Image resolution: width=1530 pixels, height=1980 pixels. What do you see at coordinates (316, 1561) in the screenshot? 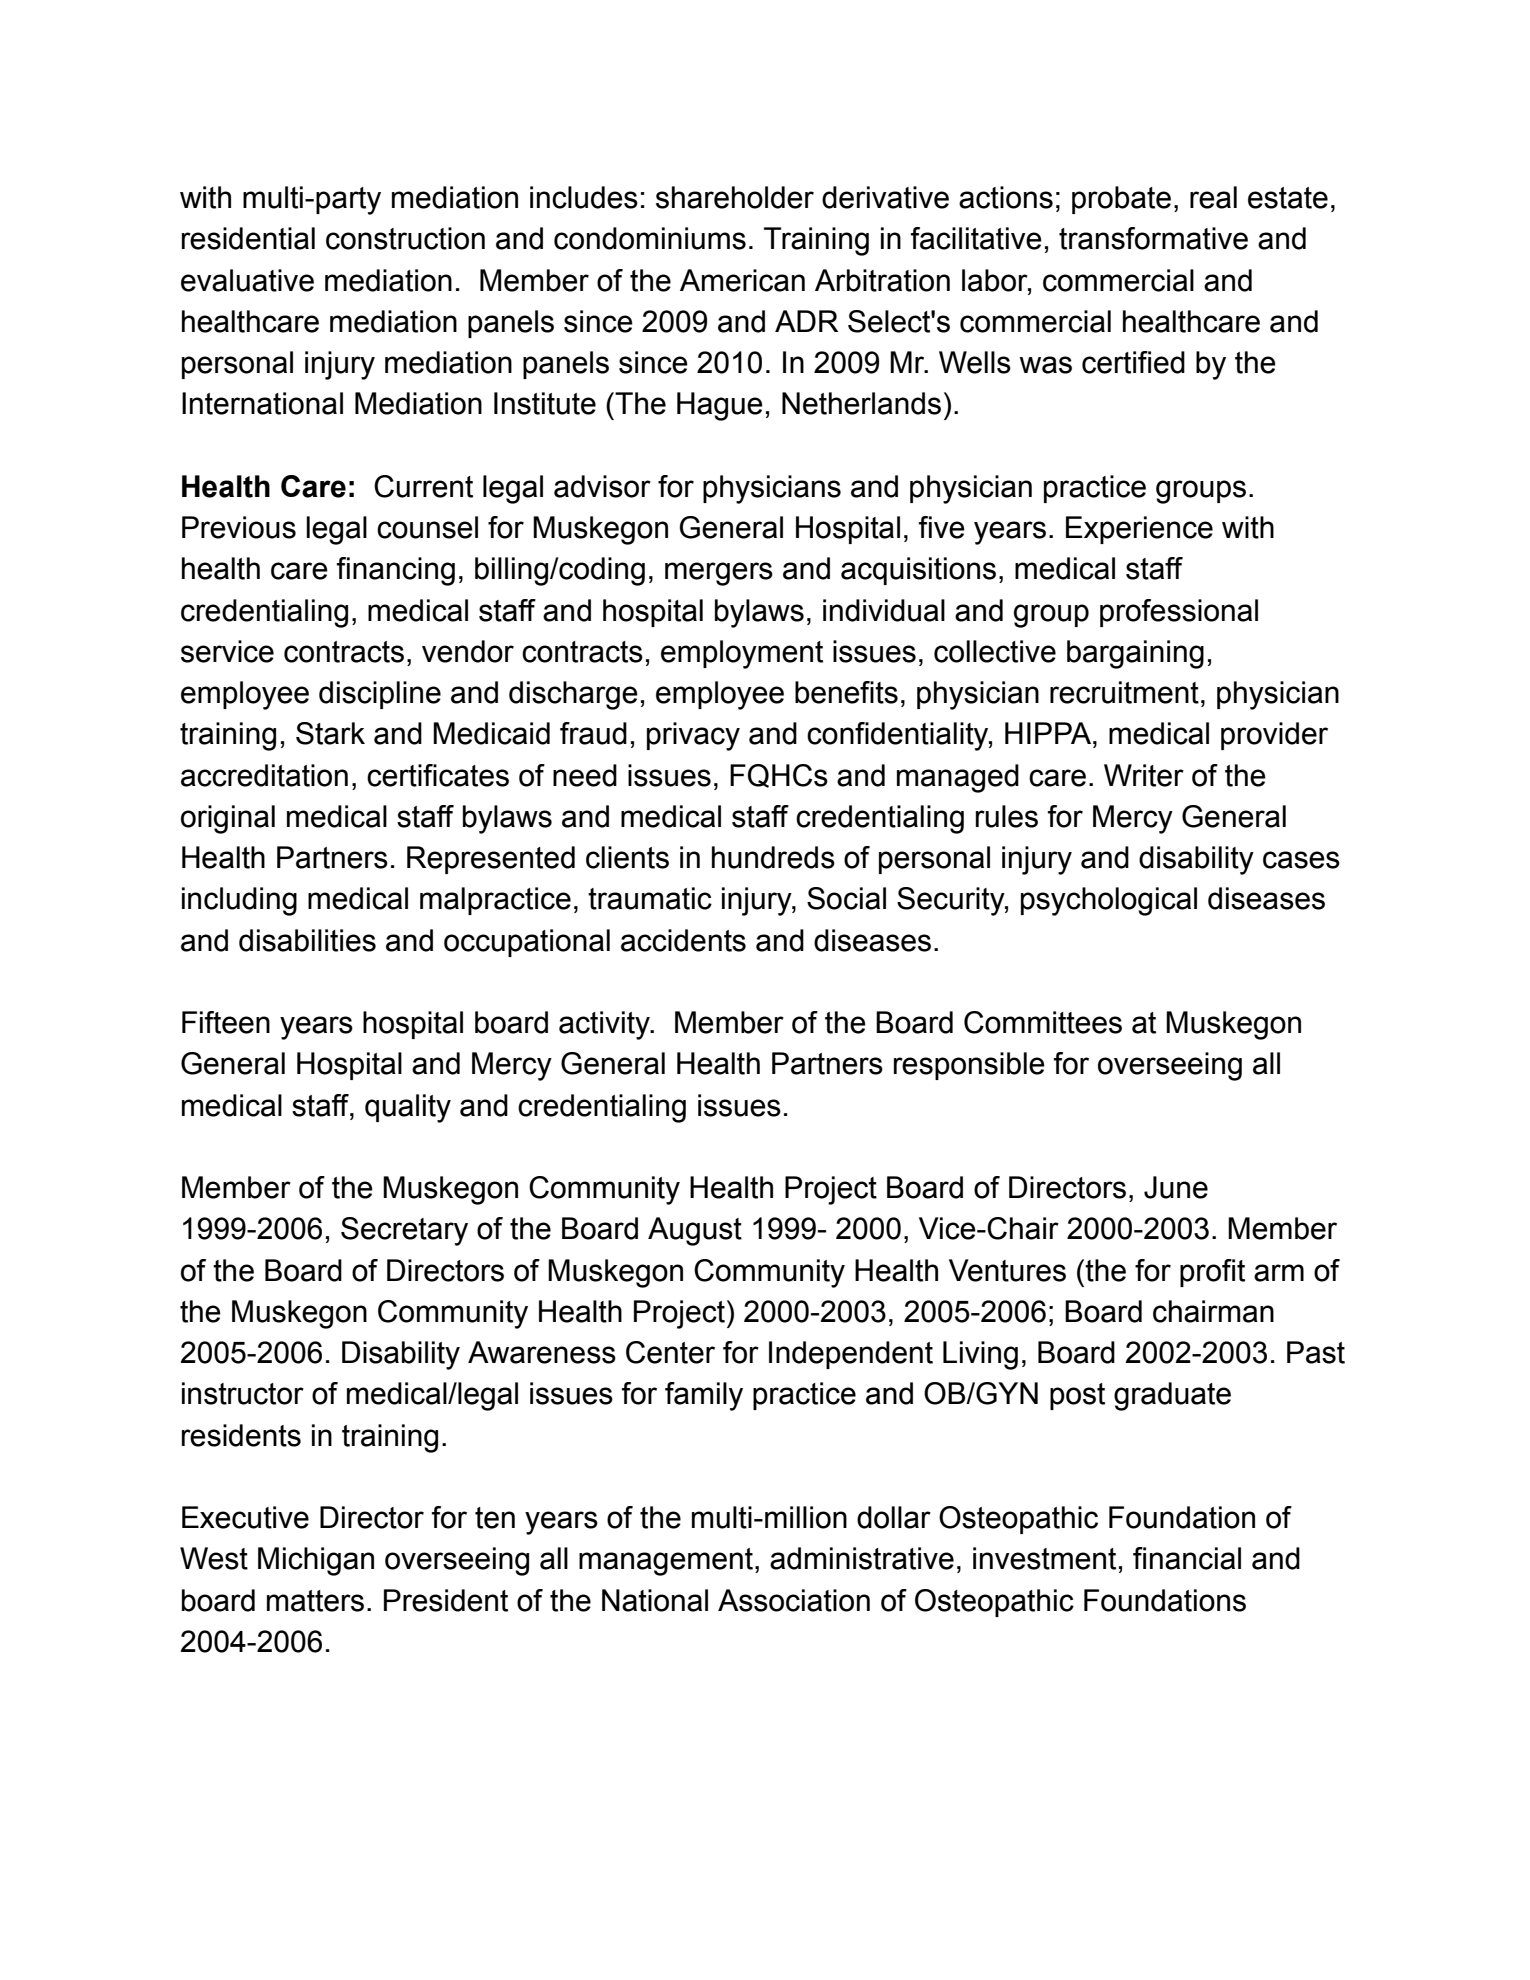
I see `Michigan` at bounding box center [316, 1561].
